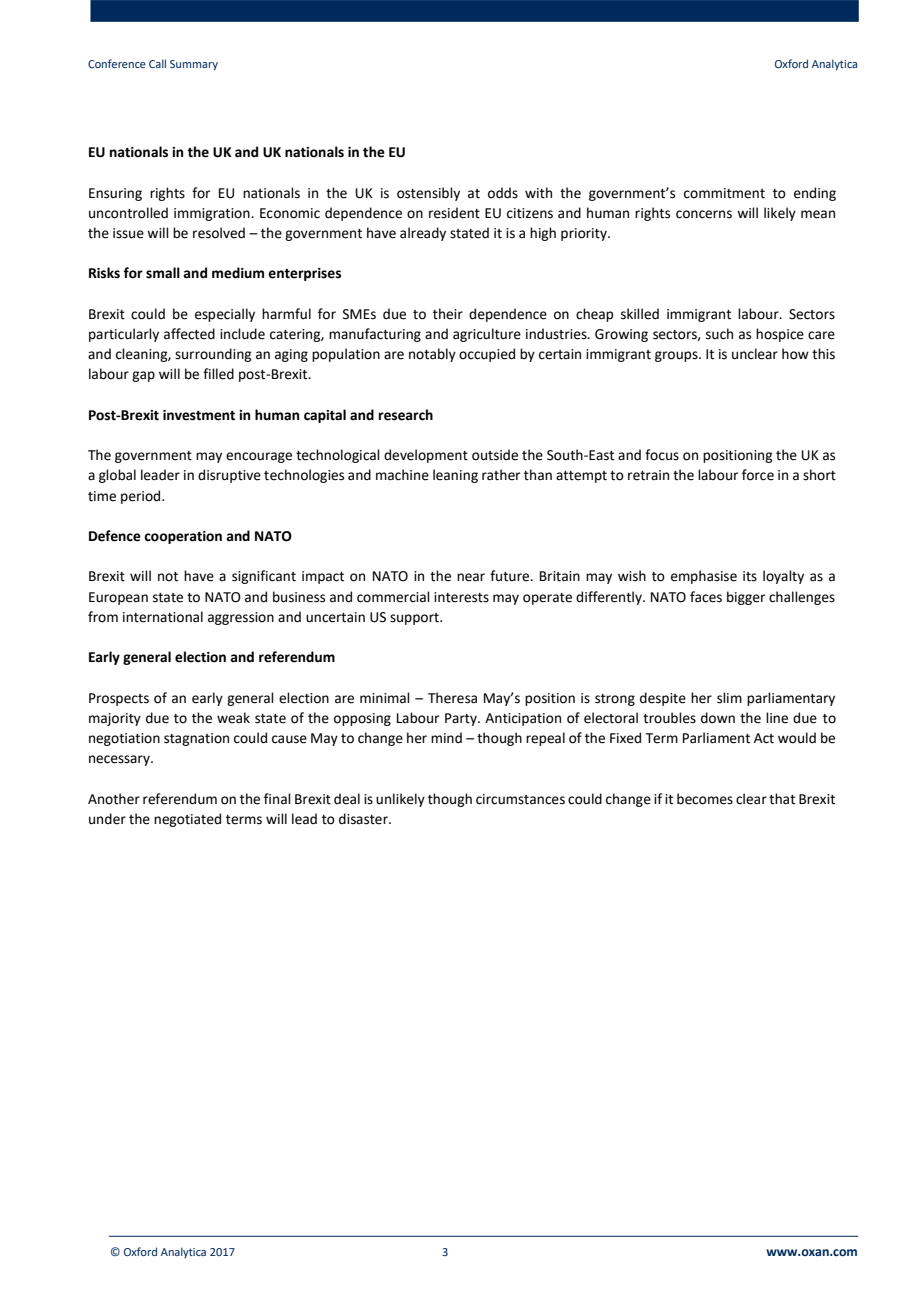  What do you see at coordinates (163, 273) in the screenshot?
I see `small` at bounding box center [163, 273].
